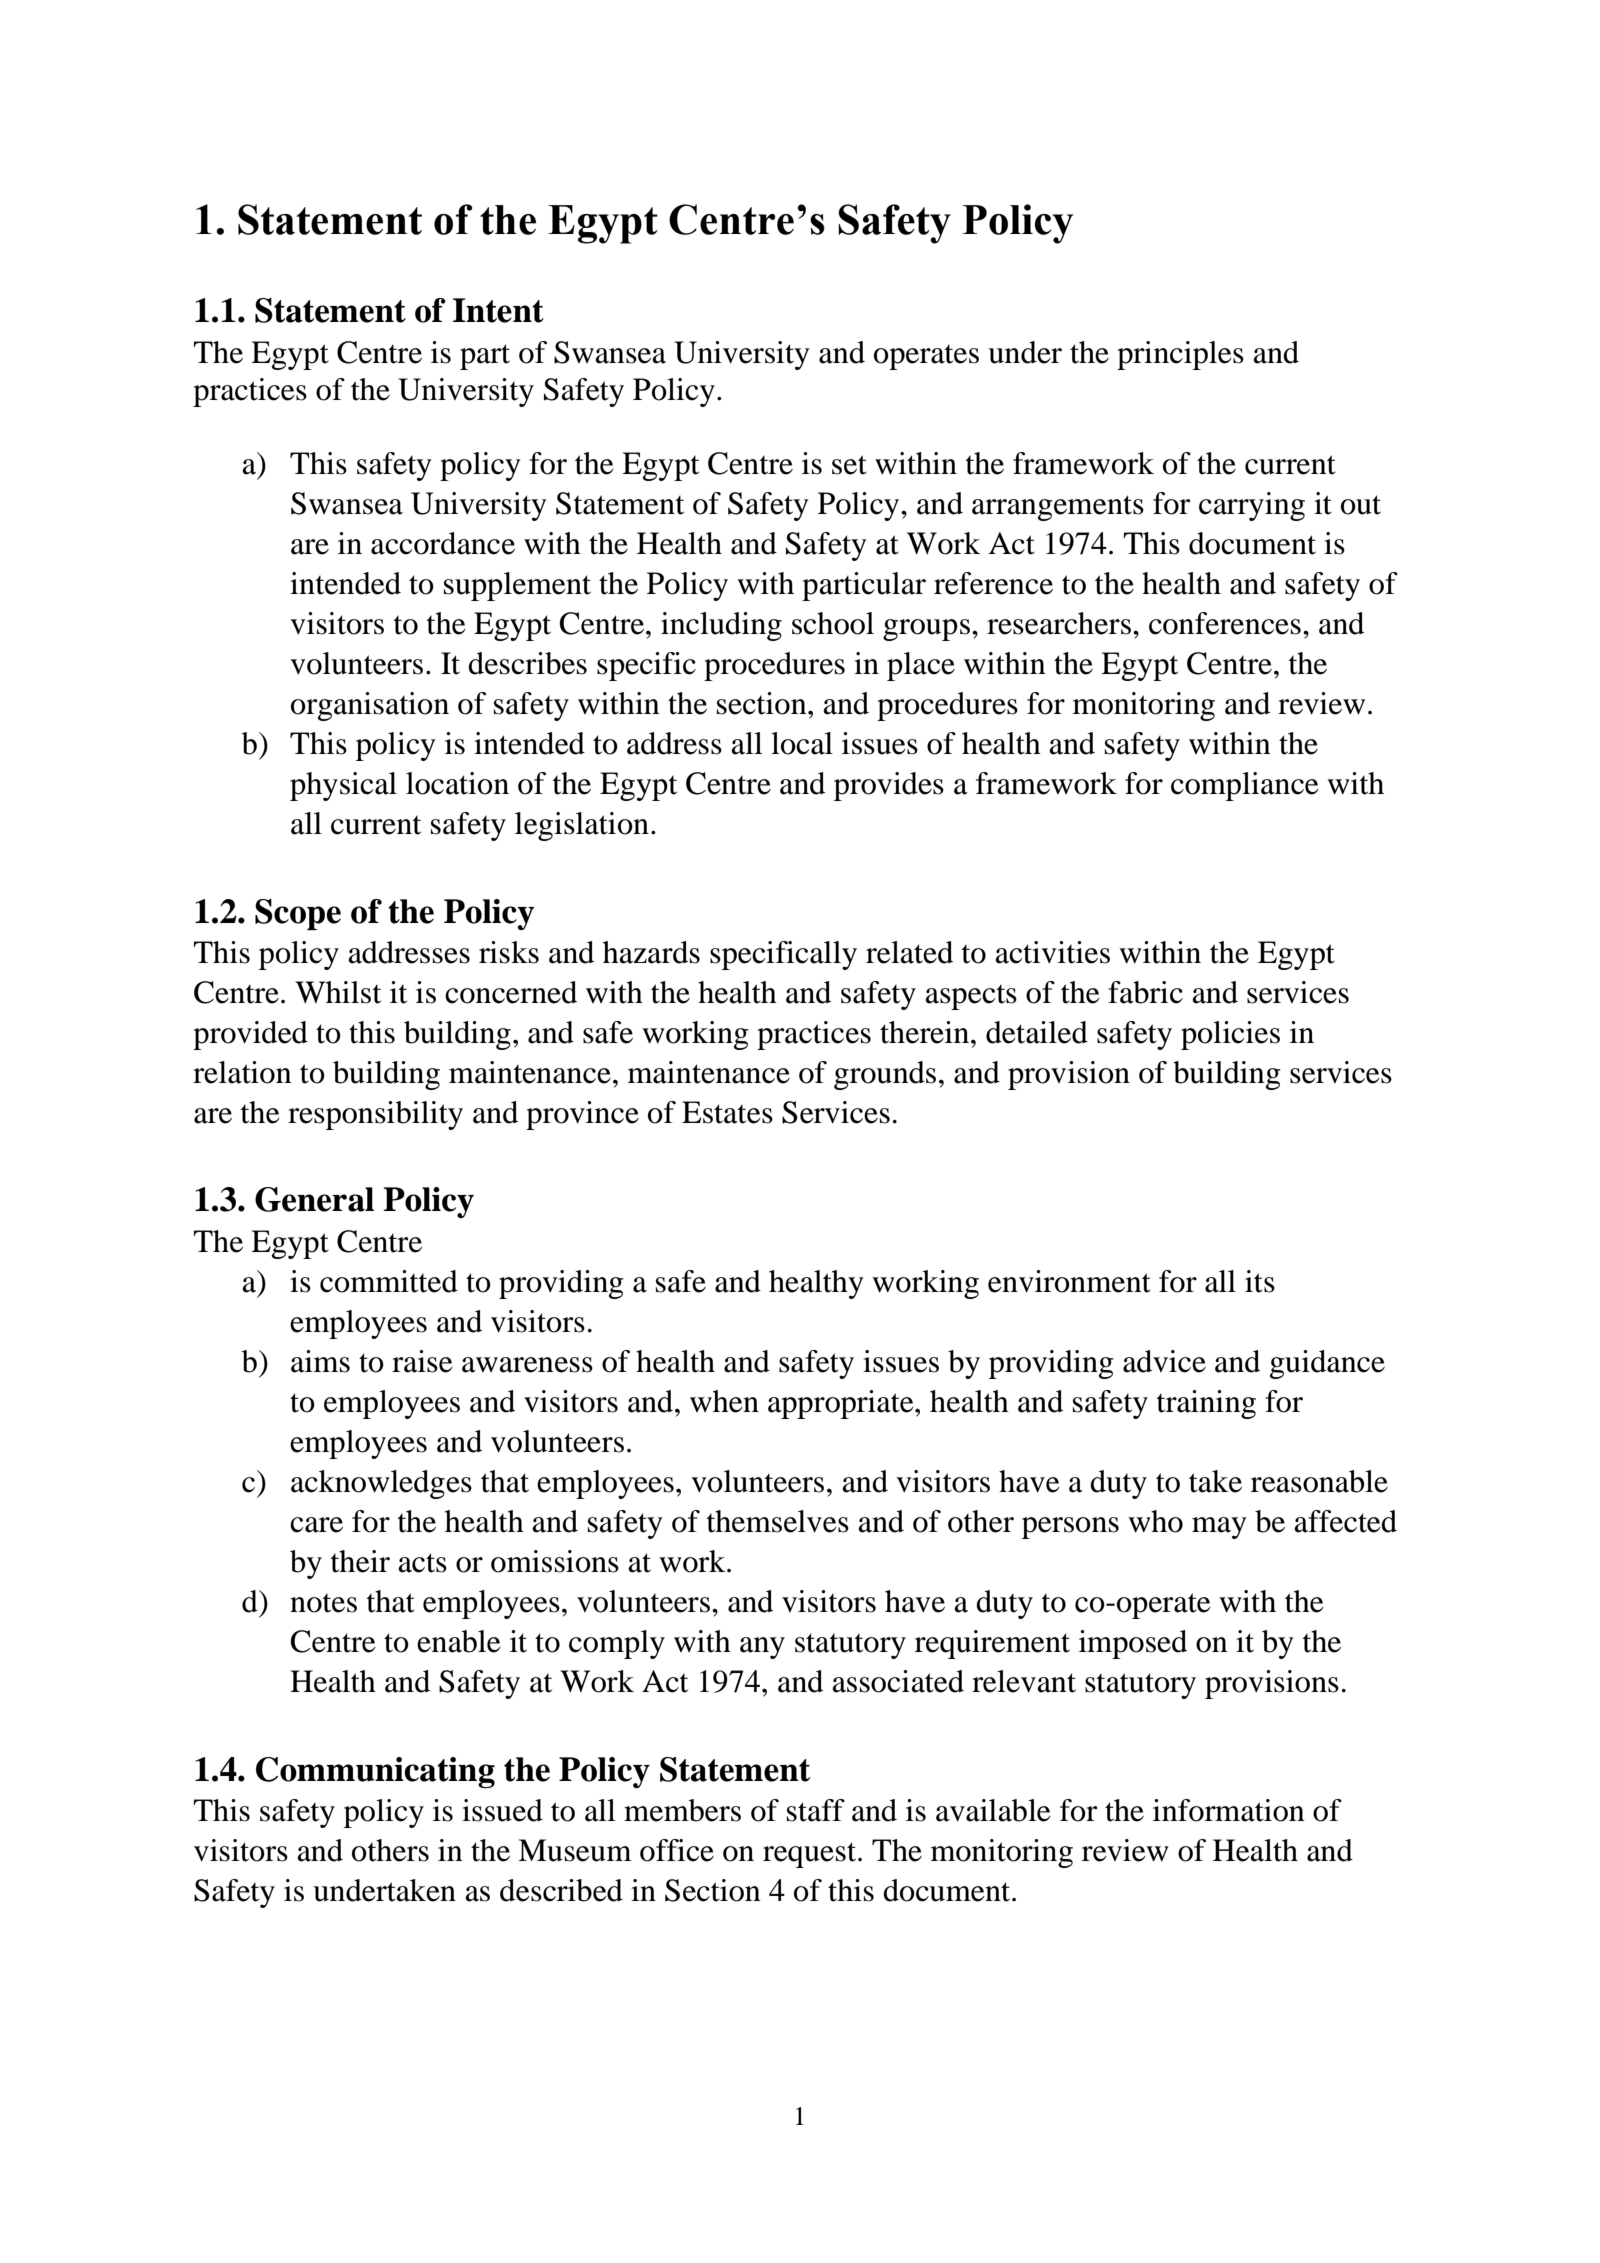  I want to click on principles, so click(1180, 355).
